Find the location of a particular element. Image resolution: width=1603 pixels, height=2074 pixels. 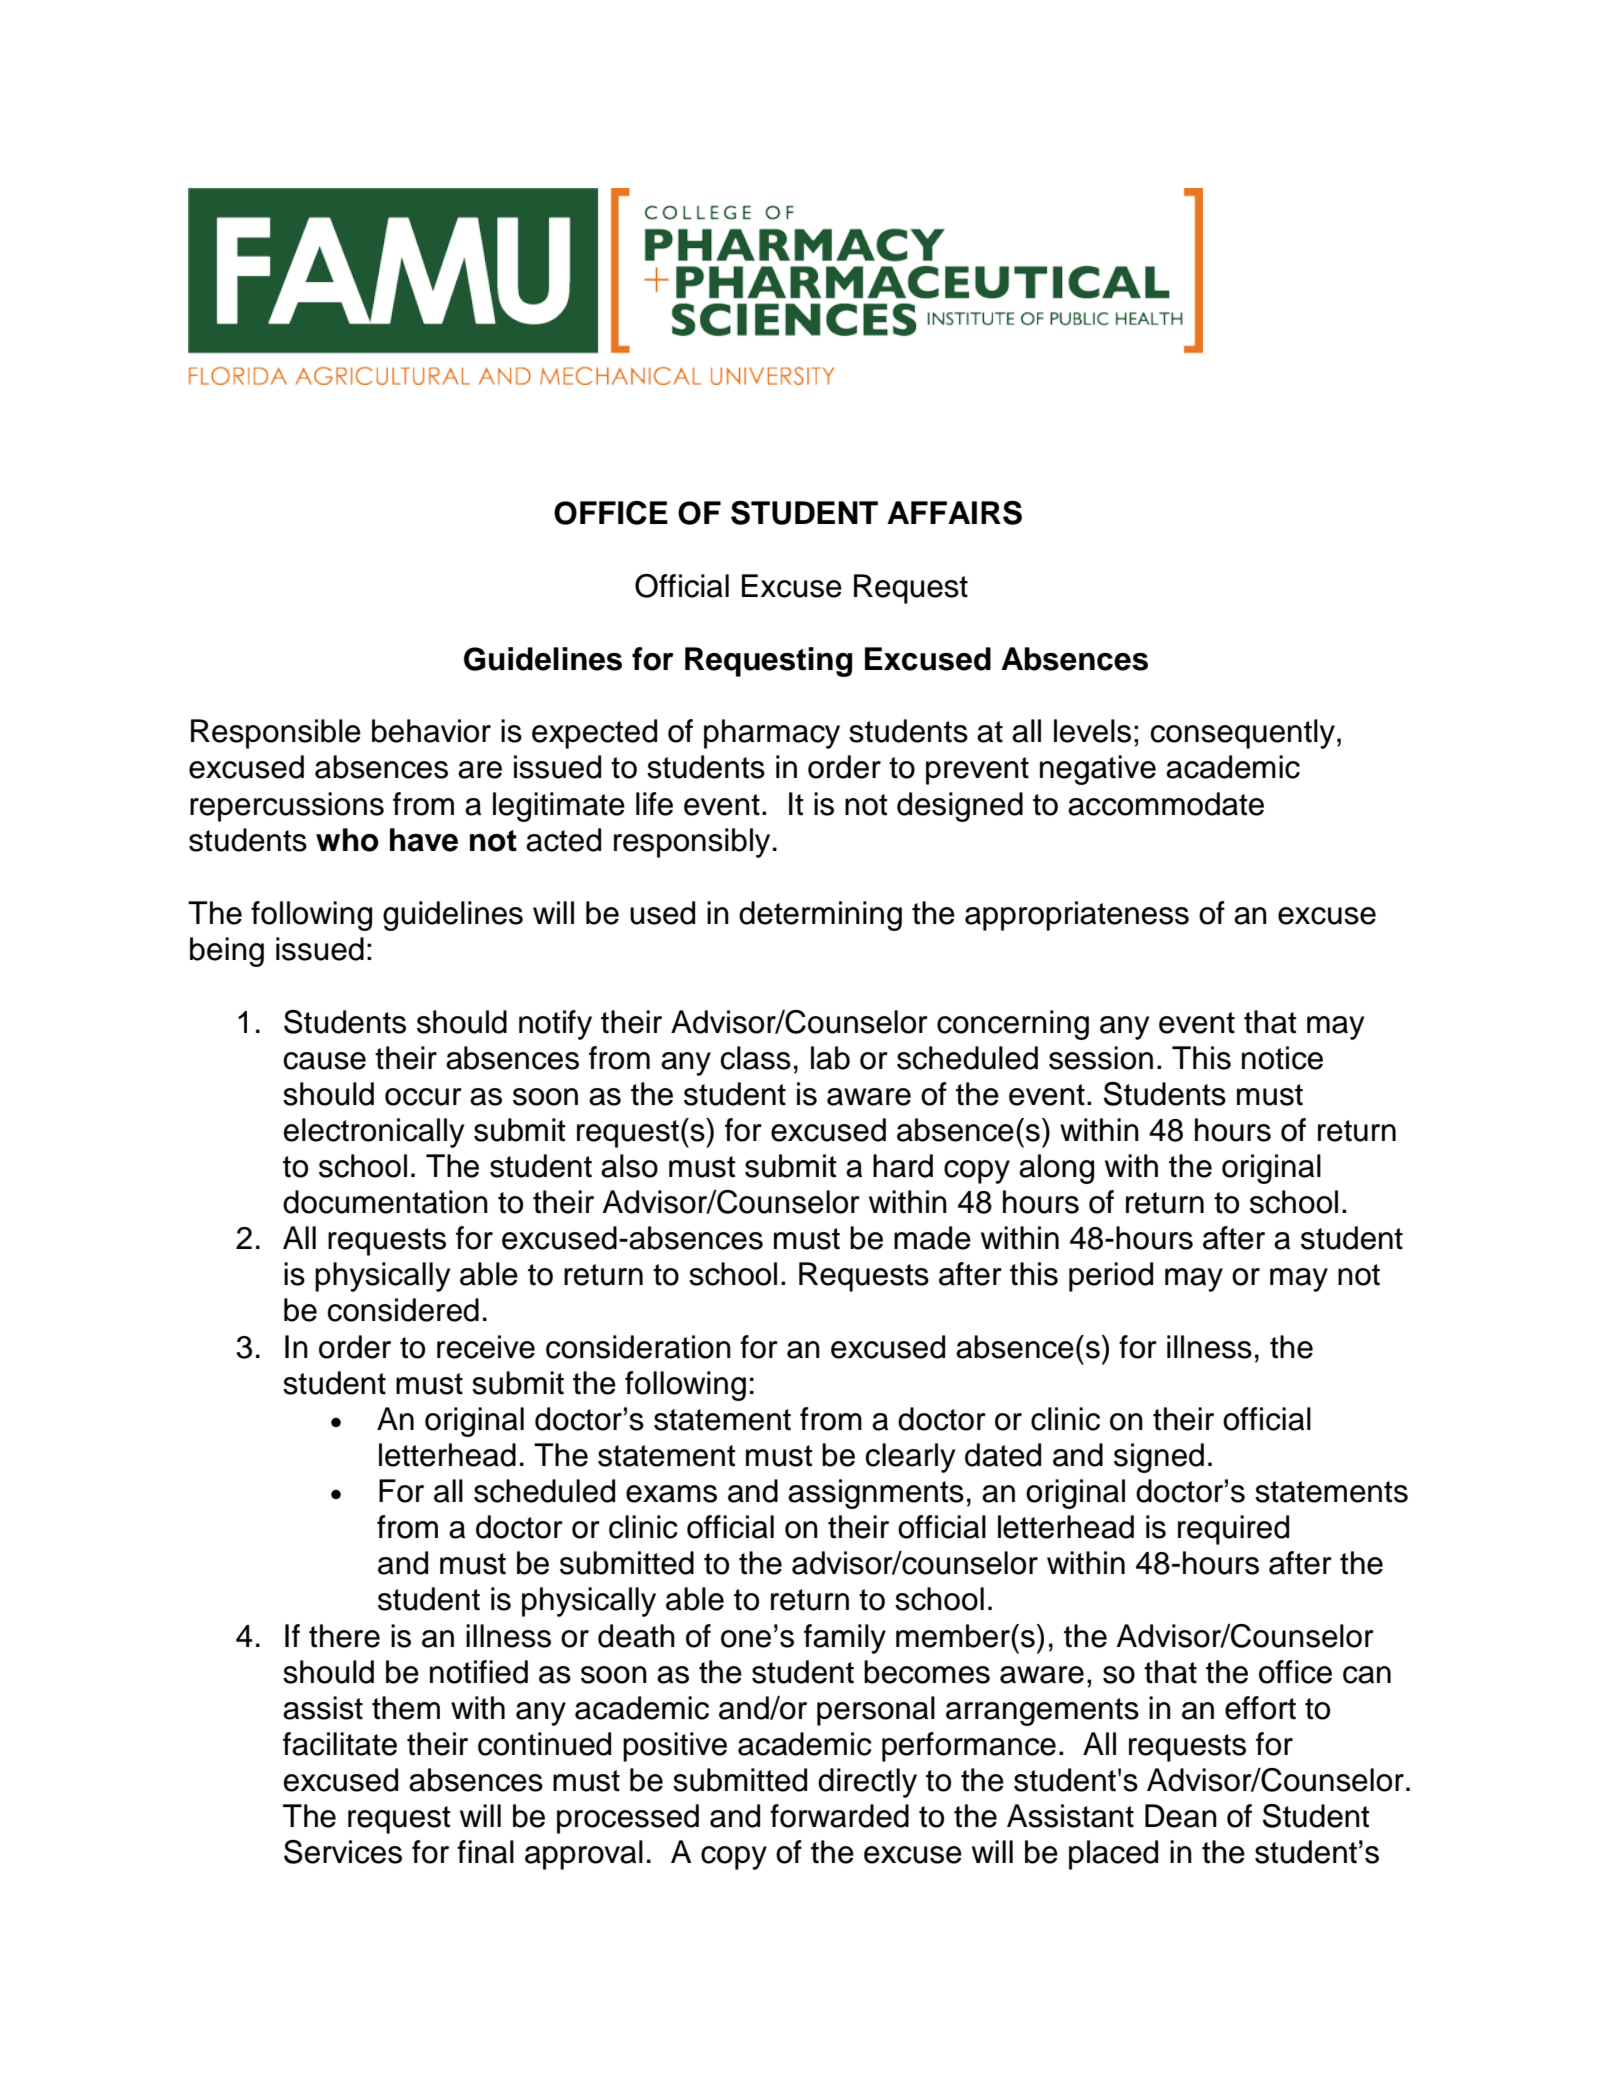

AFFAIRS is located at coordinates (954, 513).
